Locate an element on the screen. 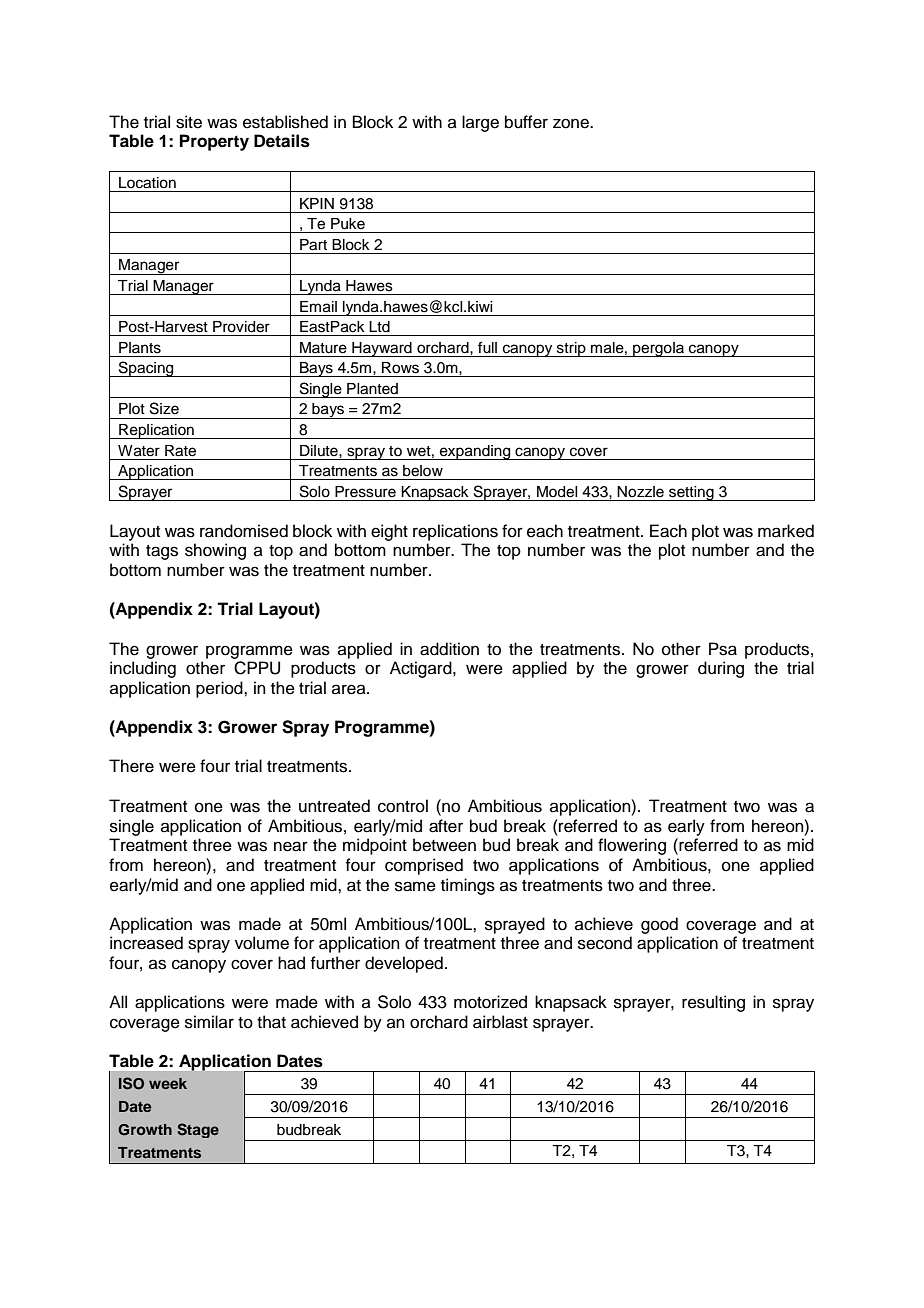 The height and width of the screenshot is (1308, 924). between is located at coordinates (444, 845).
